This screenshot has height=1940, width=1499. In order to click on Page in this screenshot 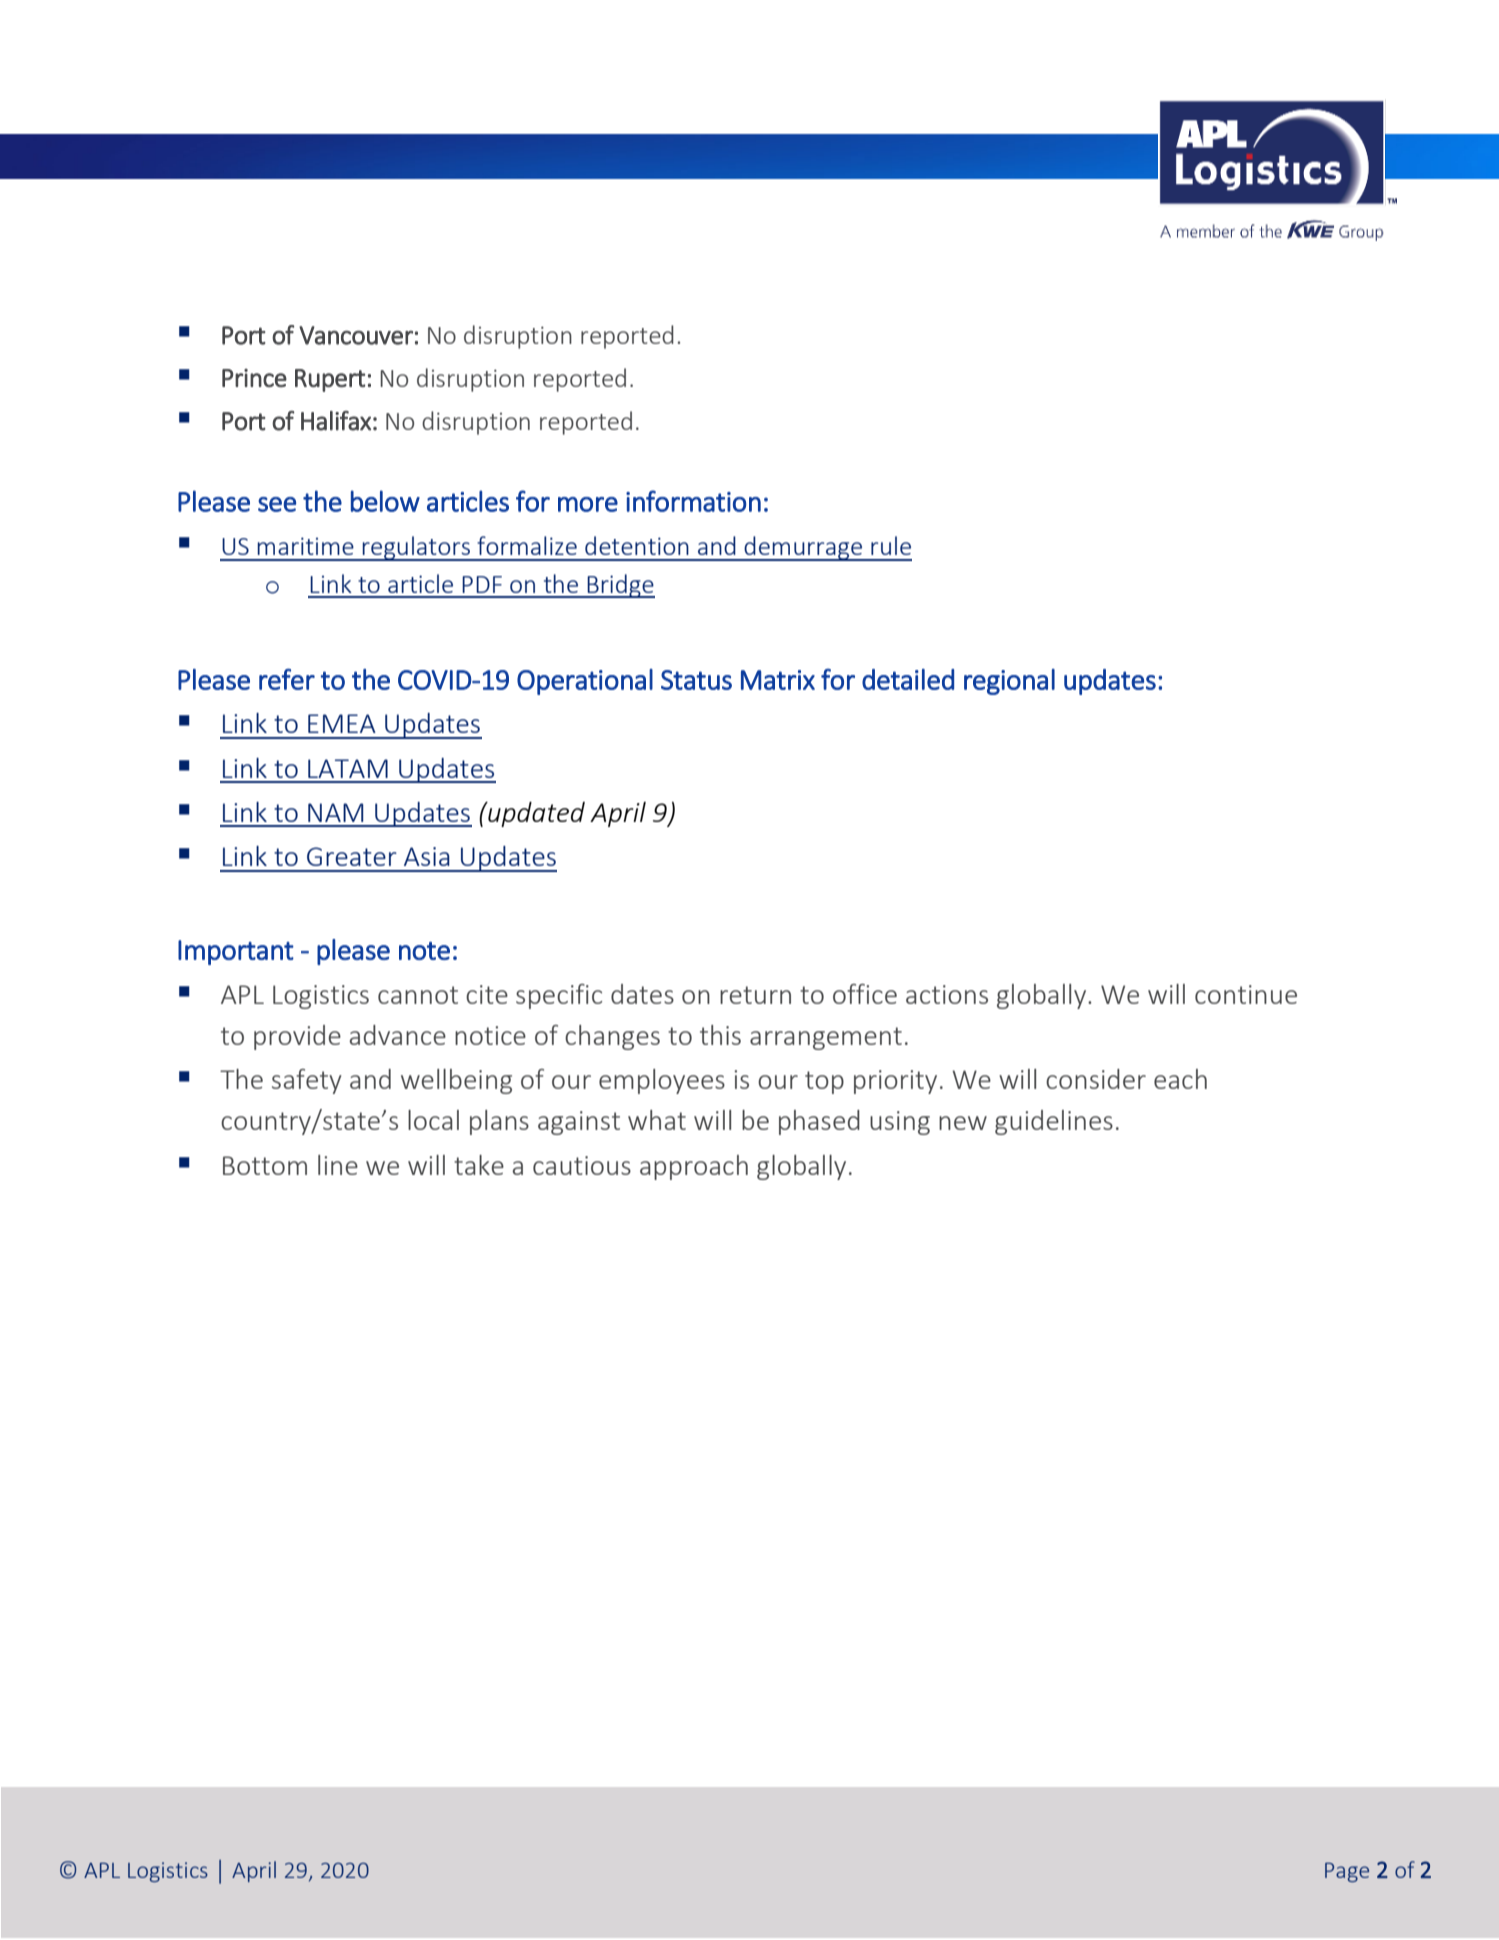, I will do `click(1347, 1872)`.
